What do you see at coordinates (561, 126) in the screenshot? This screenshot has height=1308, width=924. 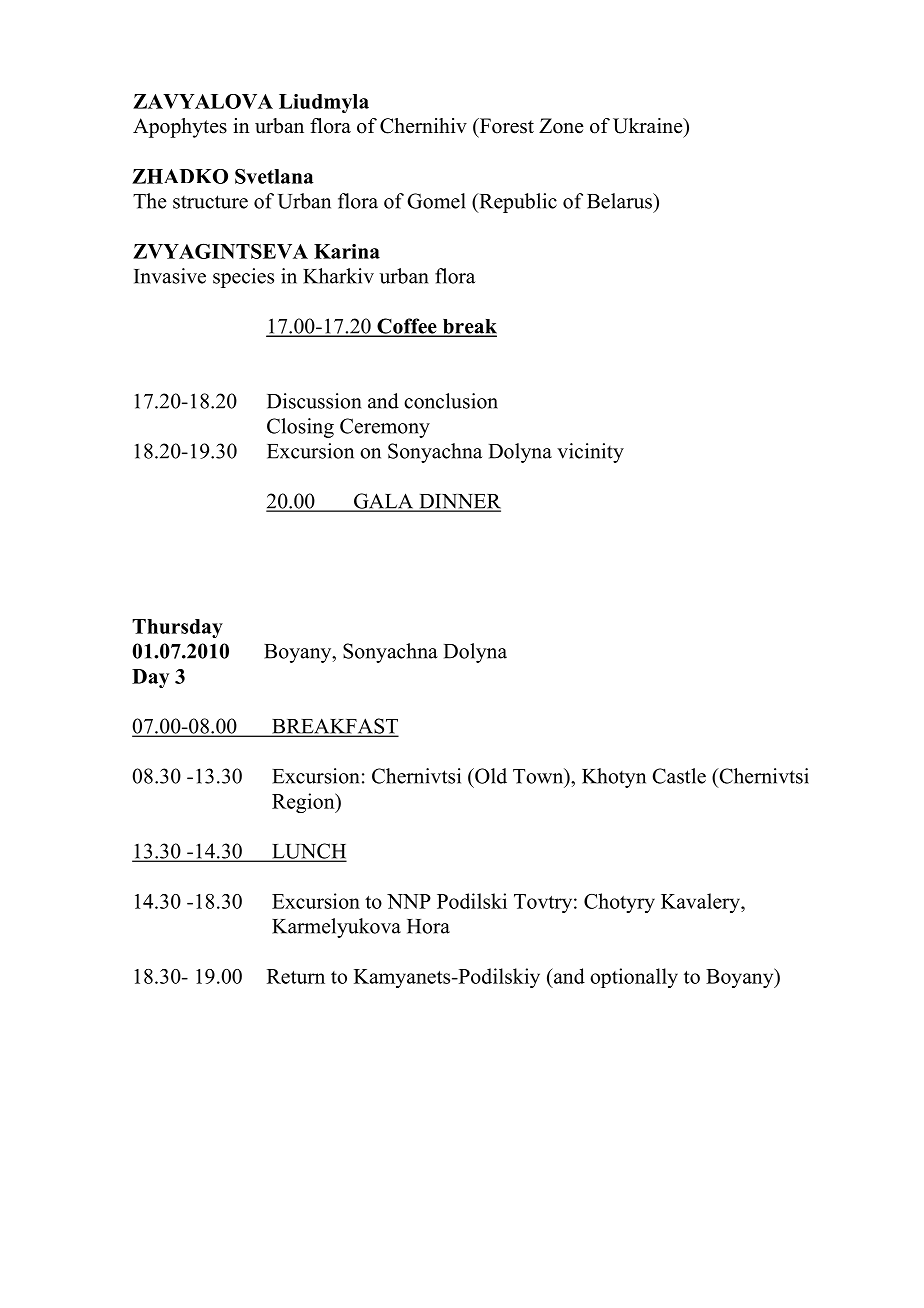 I see `Zone` at bounding box center [561, 126].
